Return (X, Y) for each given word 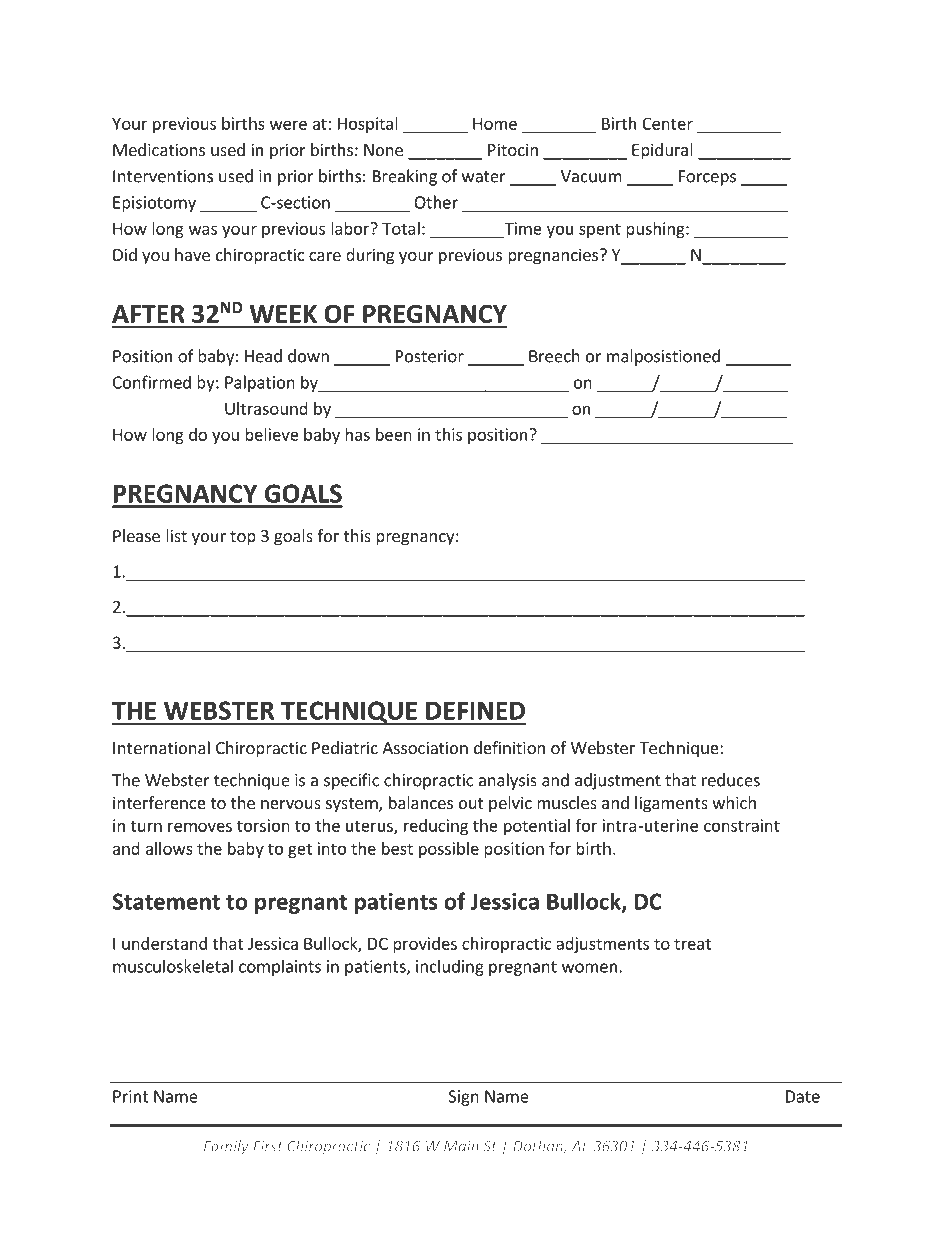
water (484, 177)
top (243, 538)
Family (226, 1147)
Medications (159, 149)
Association (425, 747)
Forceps (707, 178)
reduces (731, 780)
